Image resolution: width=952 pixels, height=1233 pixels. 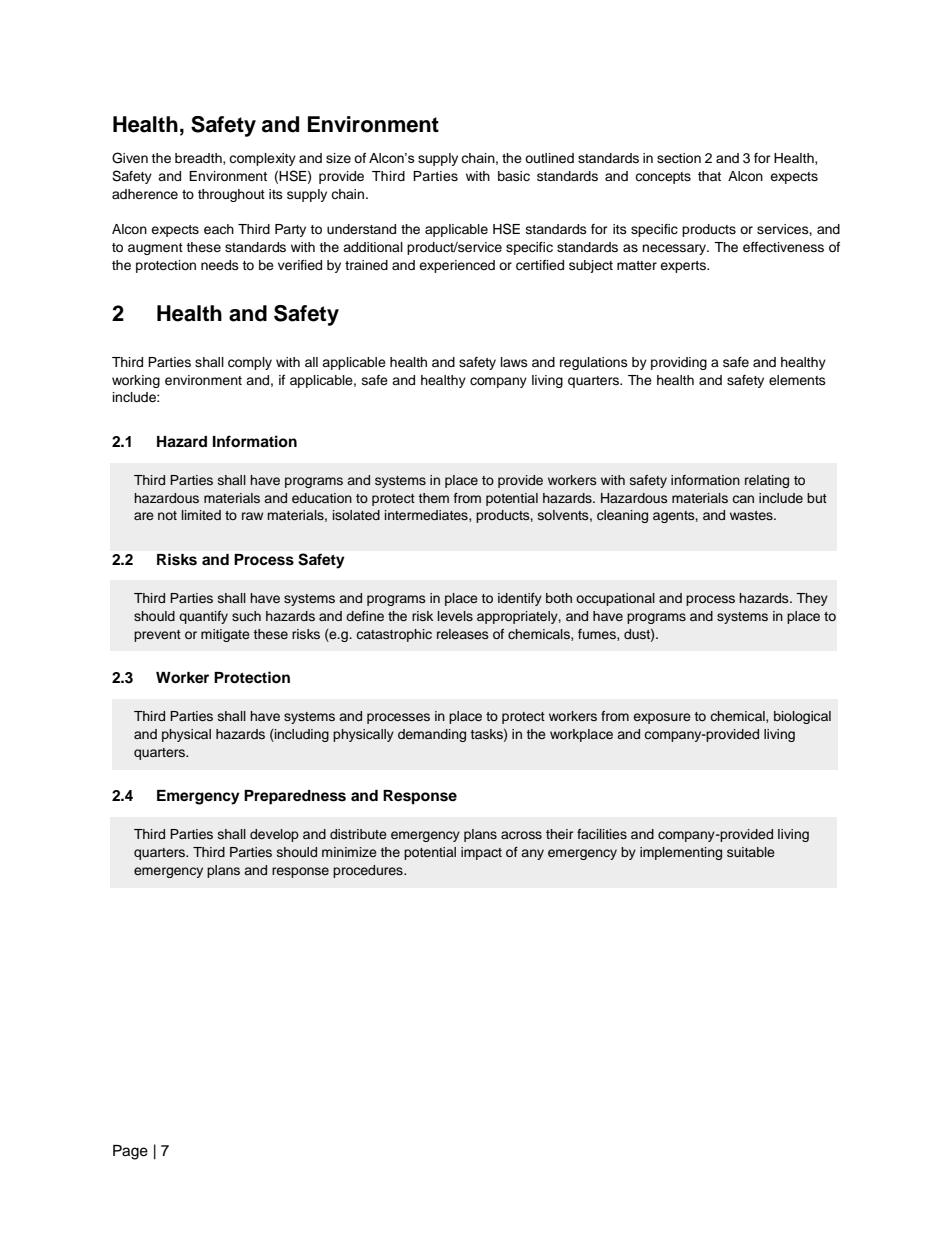 What do you see at coordinates (130, 1152) in the screenshot?
I see `Page` at bounding box center [130, 1152].
